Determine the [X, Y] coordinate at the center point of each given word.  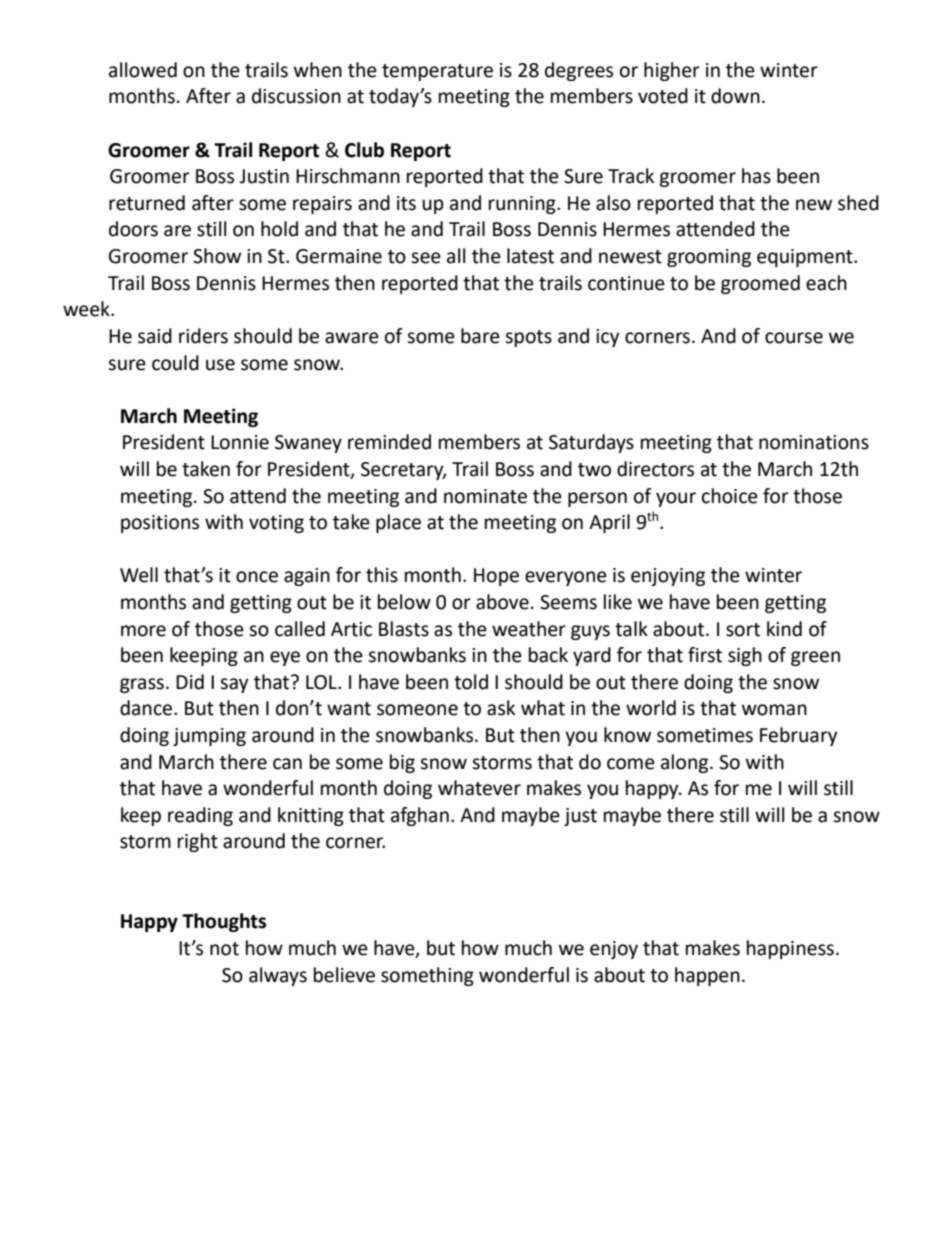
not [224, 949]
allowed [143, 70]
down [735, 96]
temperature [437, 72]
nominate [485, 496]
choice [730, 496]
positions [160, 524]
